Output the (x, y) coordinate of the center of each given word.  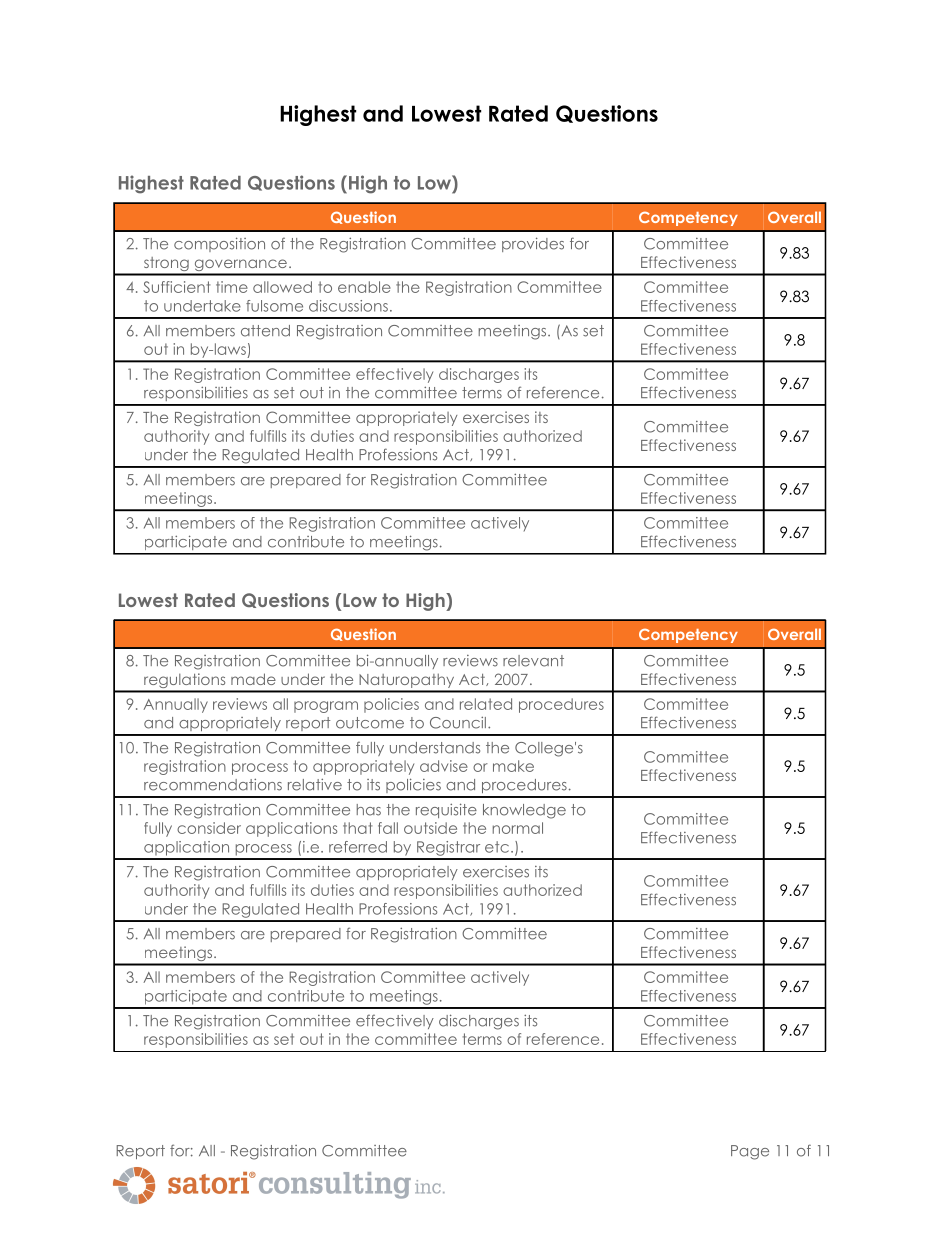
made (253, 679)
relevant (533, 661)
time (232, 287)
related (486, 704)
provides (533, 244)
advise (444, 766)
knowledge (524, 811)
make (513, 766)
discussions (348, 306)
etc (497, 847)
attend (265, 331)
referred (358, 847)
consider (209, 828)
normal (518, 828)
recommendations (213, 784)
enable (364, 287)
